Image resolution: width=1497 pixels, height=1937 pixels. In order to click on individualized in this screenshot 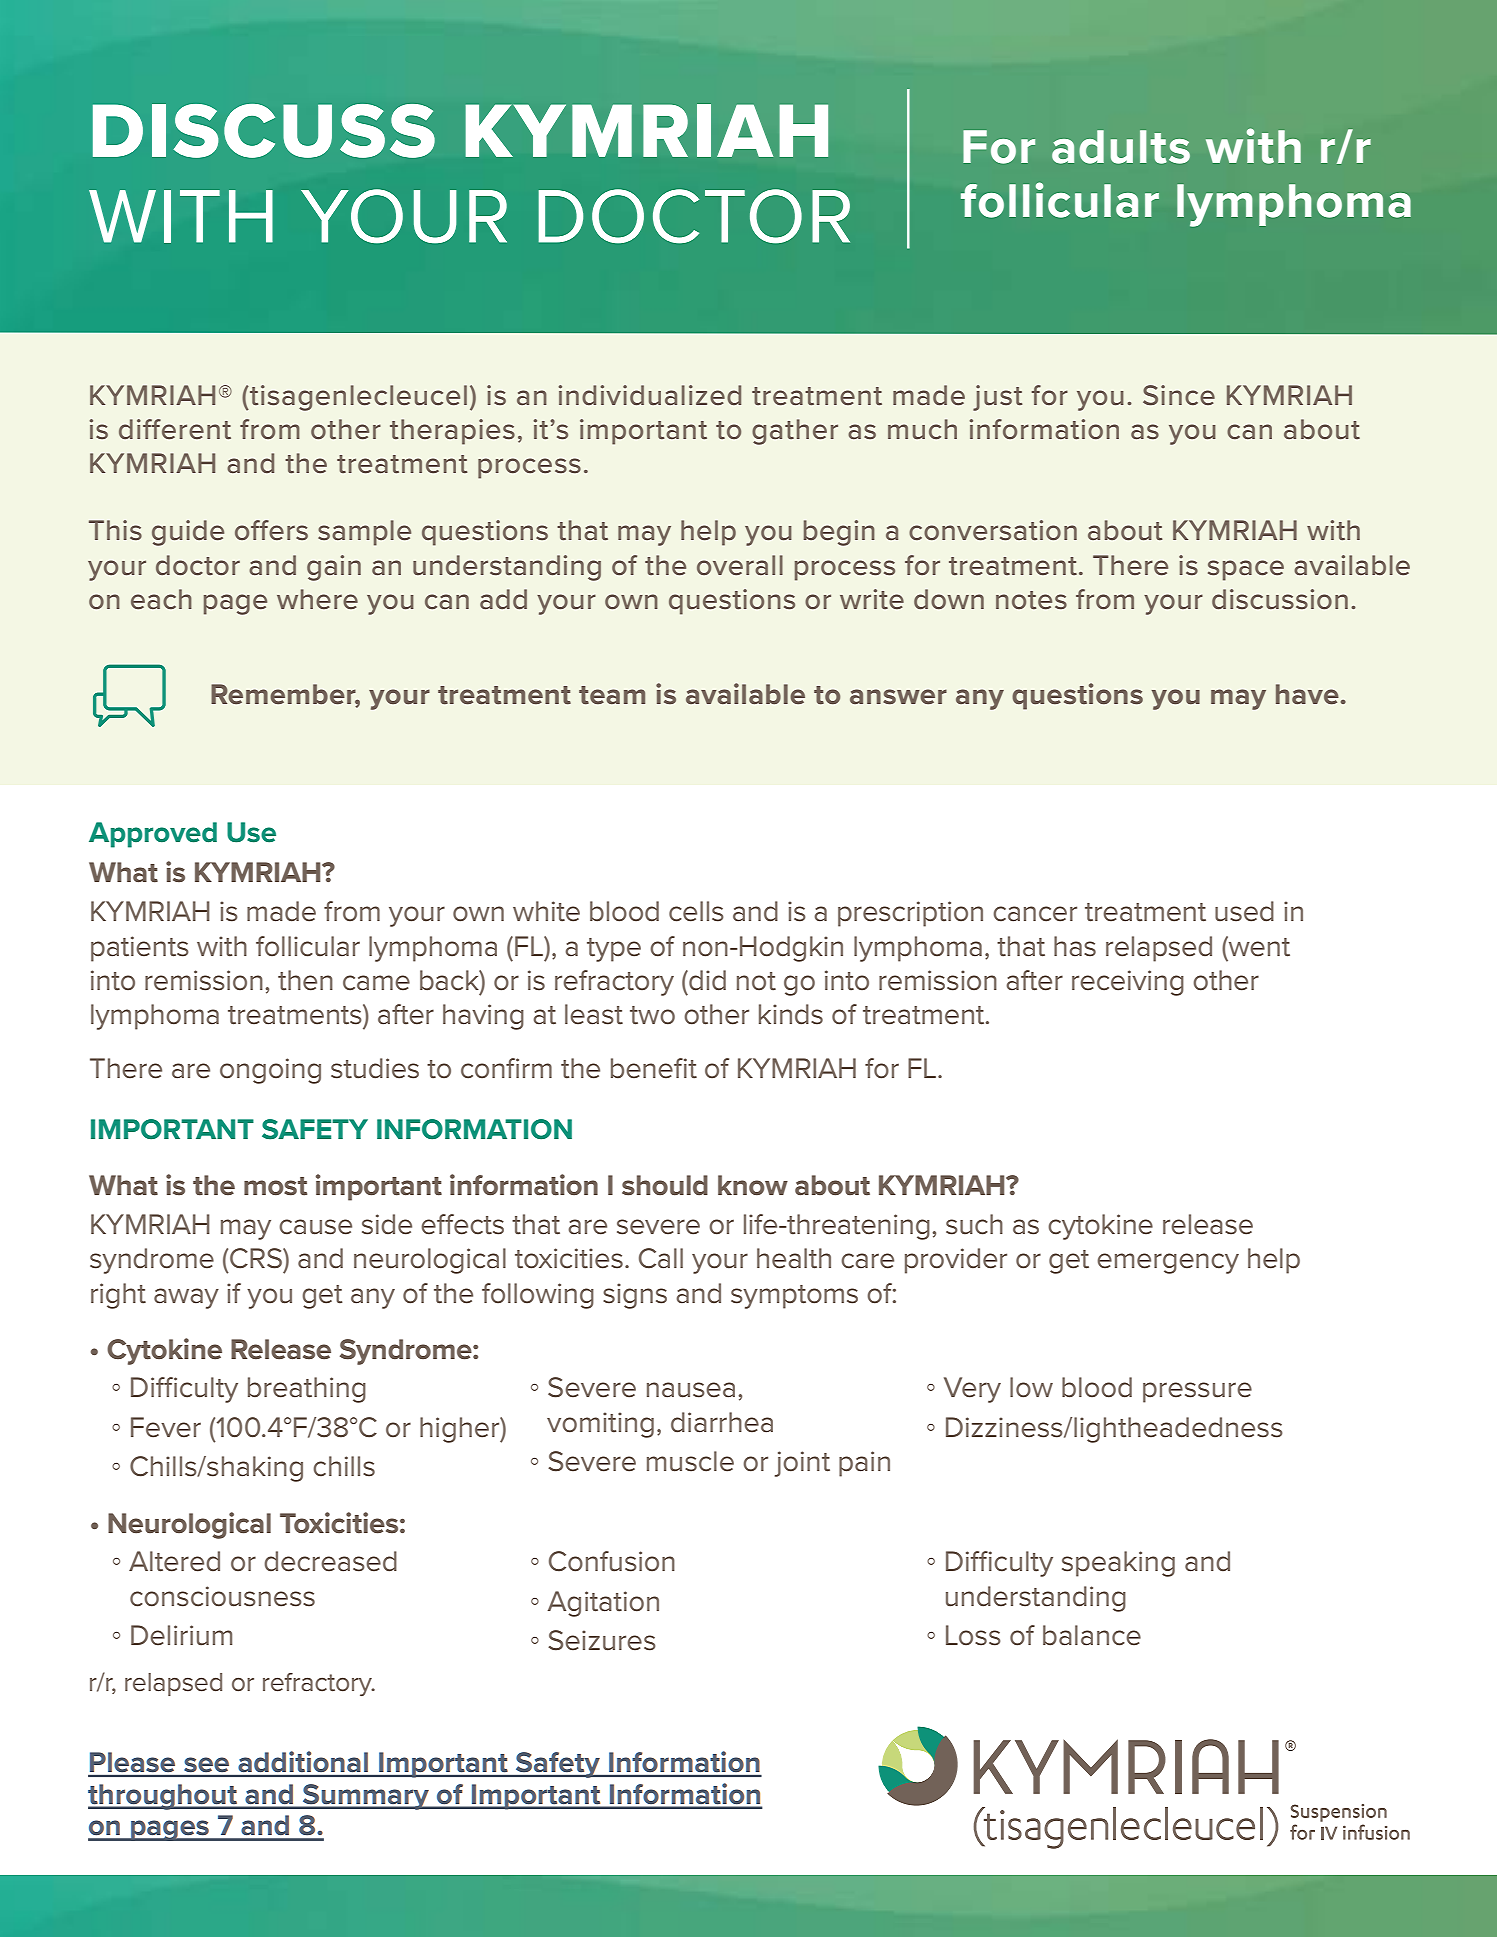, I will do `click(650, 395)`.
